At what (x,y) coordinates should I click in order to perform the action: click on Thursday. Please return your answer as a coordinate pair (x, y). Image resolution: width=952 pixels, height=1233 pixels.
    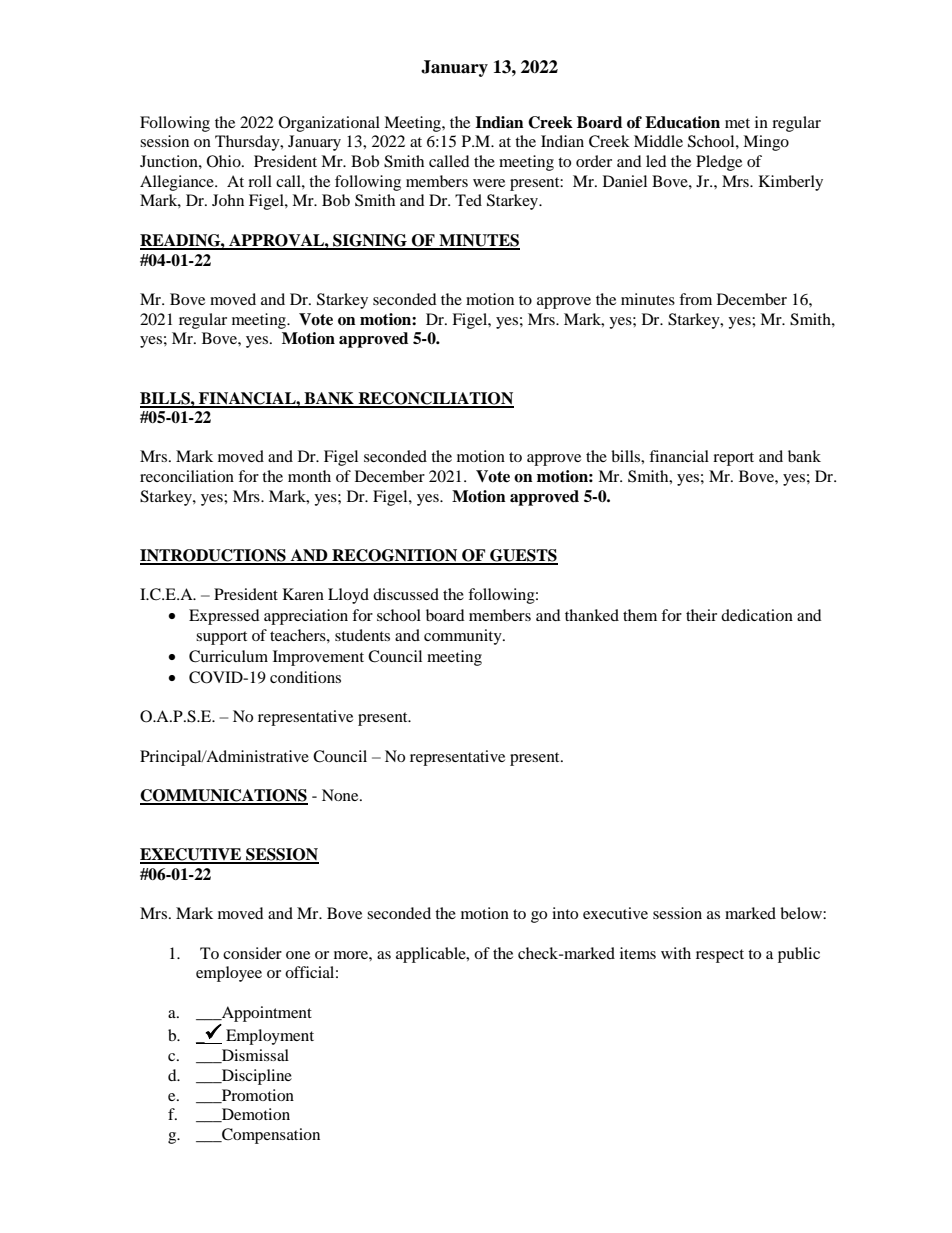
    Looking at the image, I should click on (248, 143).
